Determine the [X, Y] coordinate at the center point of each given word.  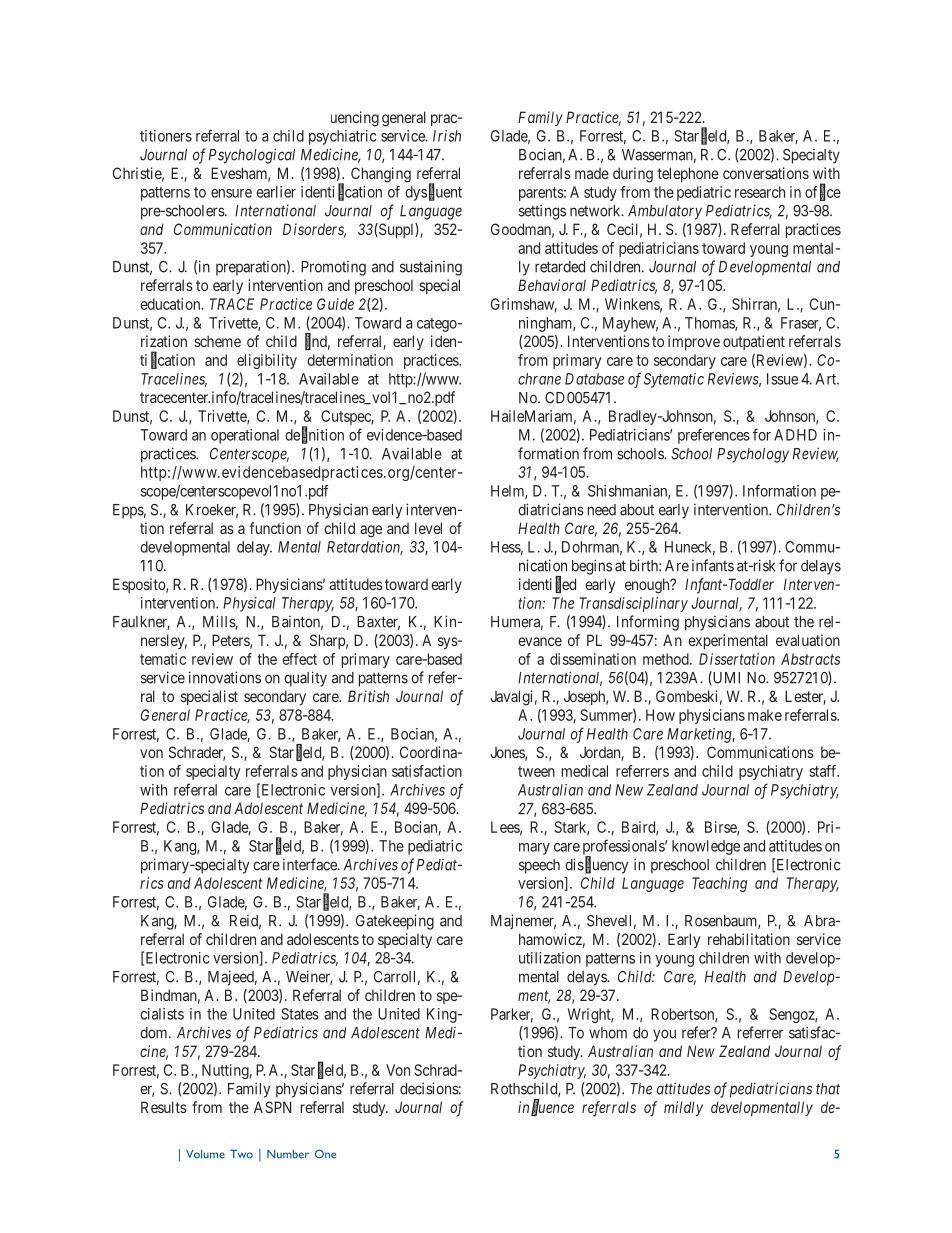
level [428, 528]
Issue [782, 379]
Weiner [309, 977]
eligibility [267, 361]
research [760, 192]
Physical [249, 604]
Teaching [719, 884]
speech [539, 866]
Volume [205, 1154]
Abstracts [810, 659]
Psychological [252, 156]
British [368, 696]
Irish [447, 136]
